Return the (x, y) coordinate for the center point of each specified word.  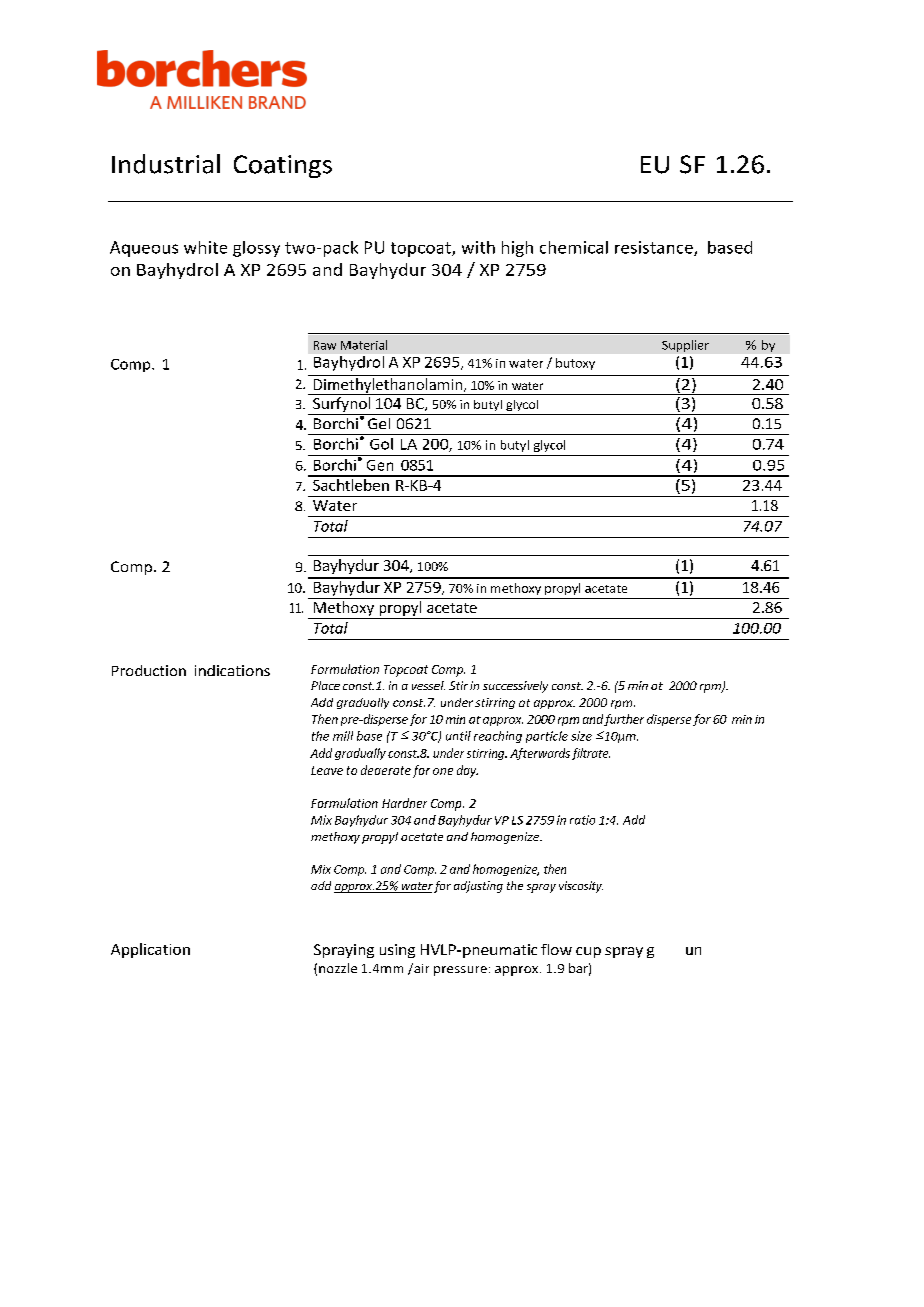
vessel (428, 685)
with (478, 247)
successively (515, 687)
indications (232, 670)
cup (588, 952)
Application (150, 950)
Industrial (166, 164)
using (397, 951)
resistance (655, 248)
